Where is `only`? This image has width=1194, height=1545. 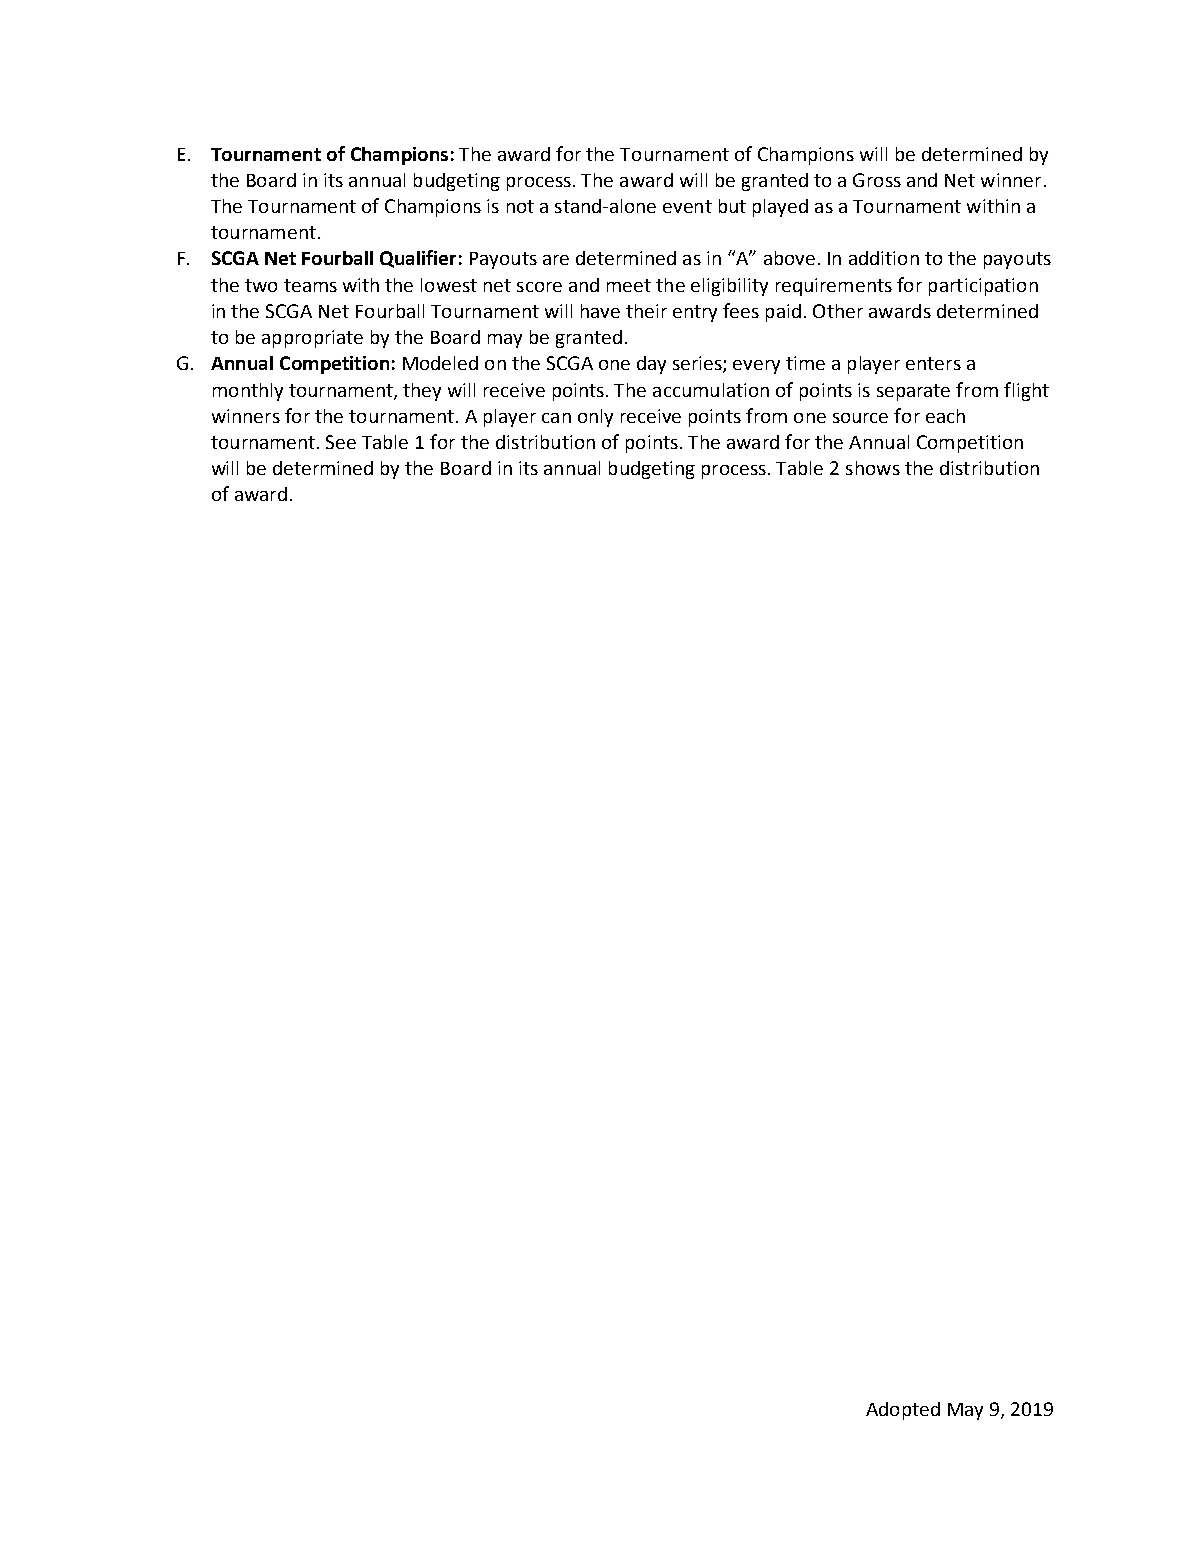 only is located at coordinates (595, 418).
